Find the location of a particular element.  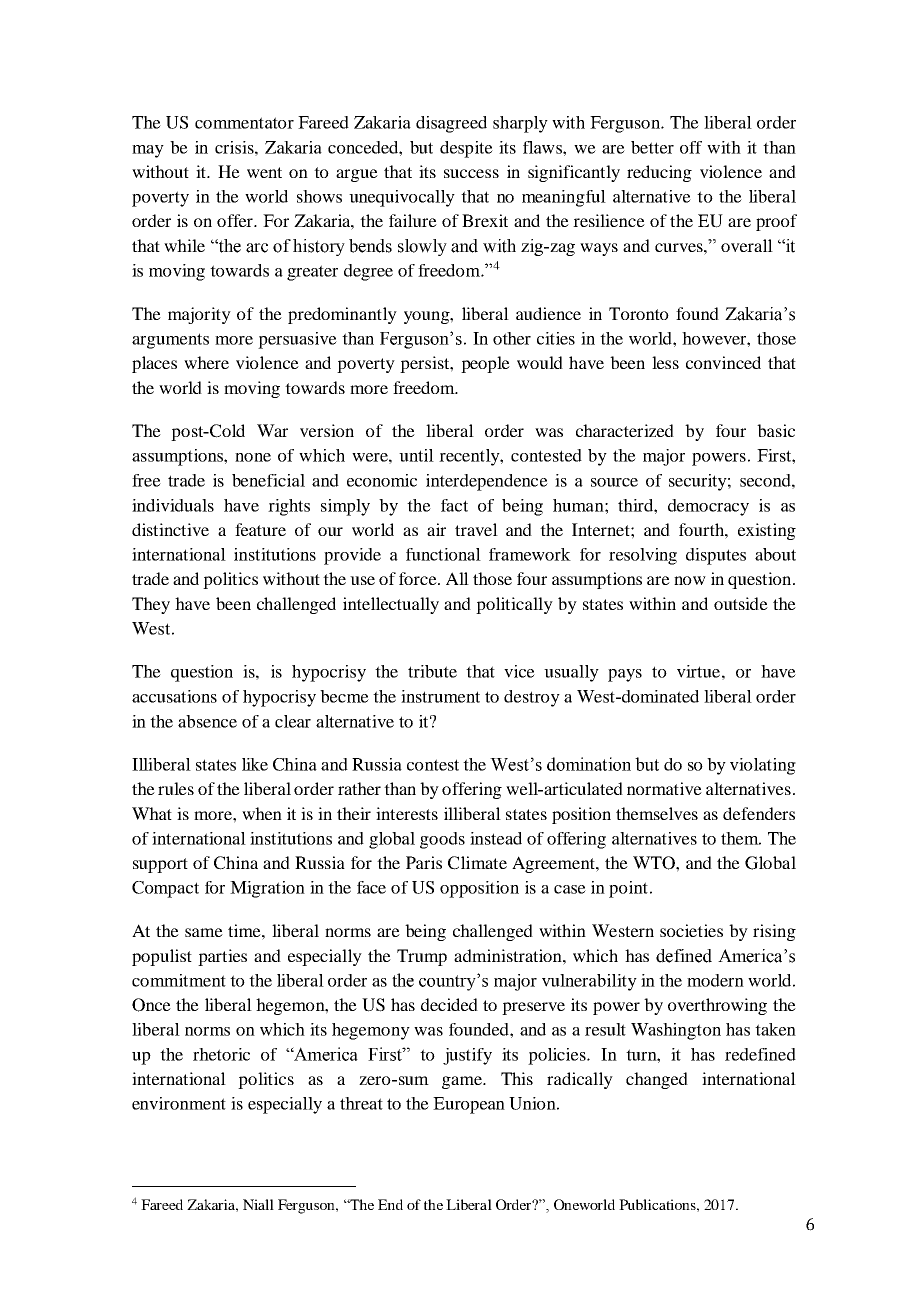

reducing is located at coordinates (659, 173).
